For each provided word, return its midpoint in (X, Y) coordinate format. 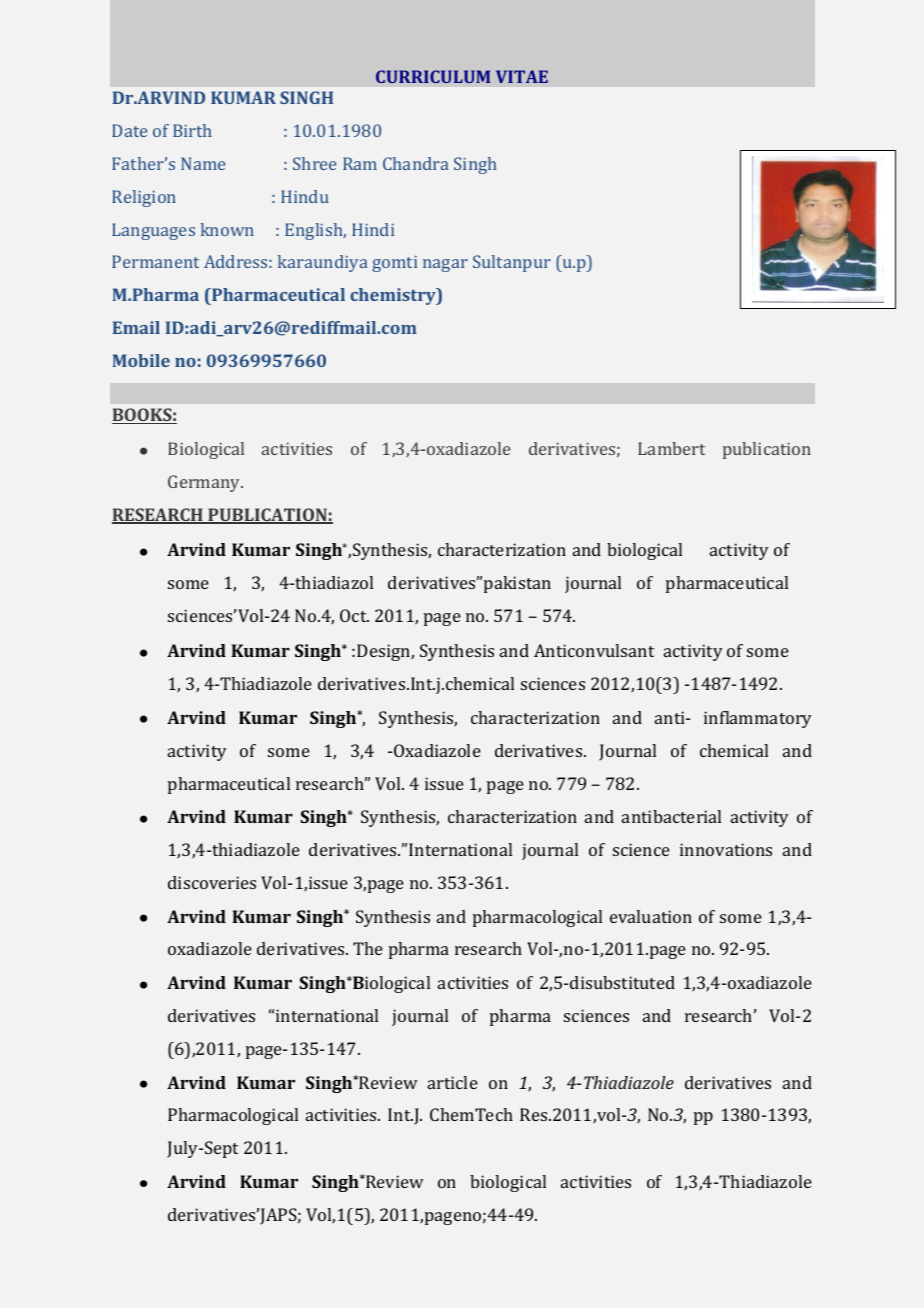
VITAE (522, 76)
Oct (354, 615)
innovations (726, 849)
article (453, 1082)
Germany (205, 483)
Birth (192, 130)
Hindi (373, 229)
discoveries (212, 882)
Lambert (671, 448)
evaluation (651, 916)
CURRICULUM (433, 76)
